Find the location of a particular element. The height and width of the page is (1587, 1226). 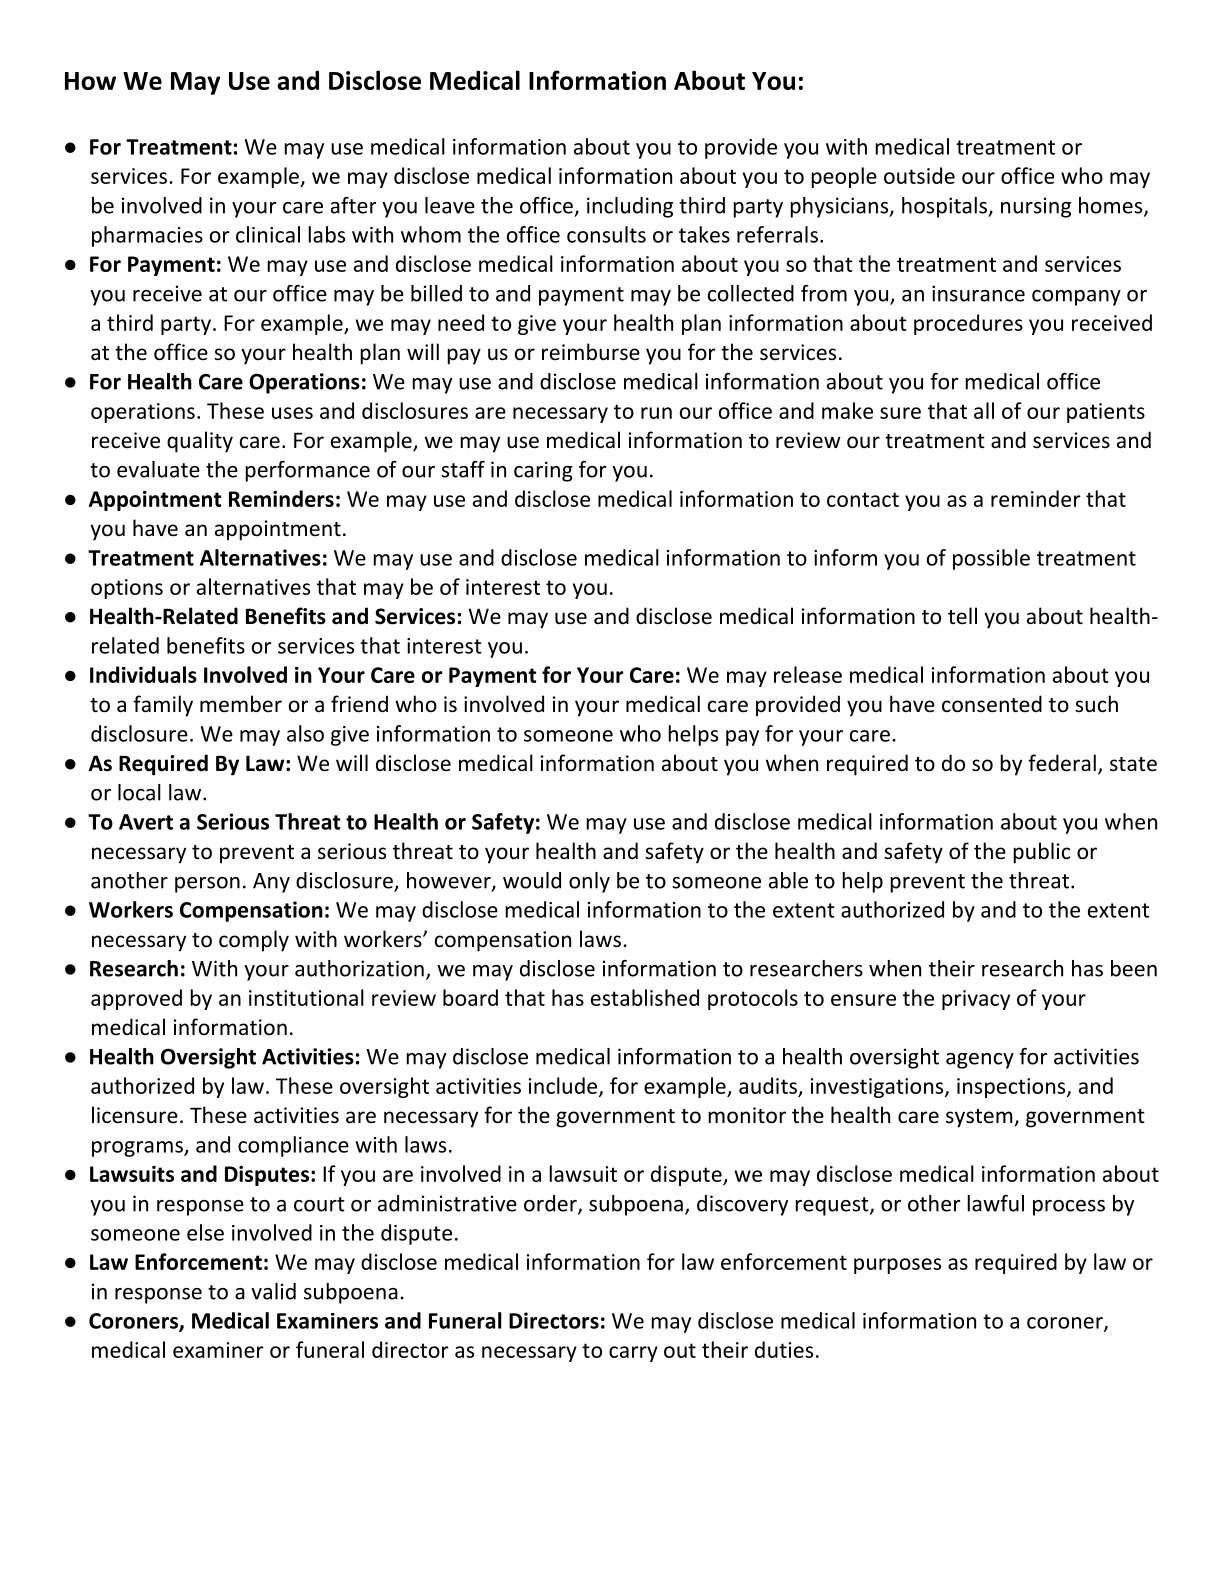

clinical is located at coordinates (268, 234).
